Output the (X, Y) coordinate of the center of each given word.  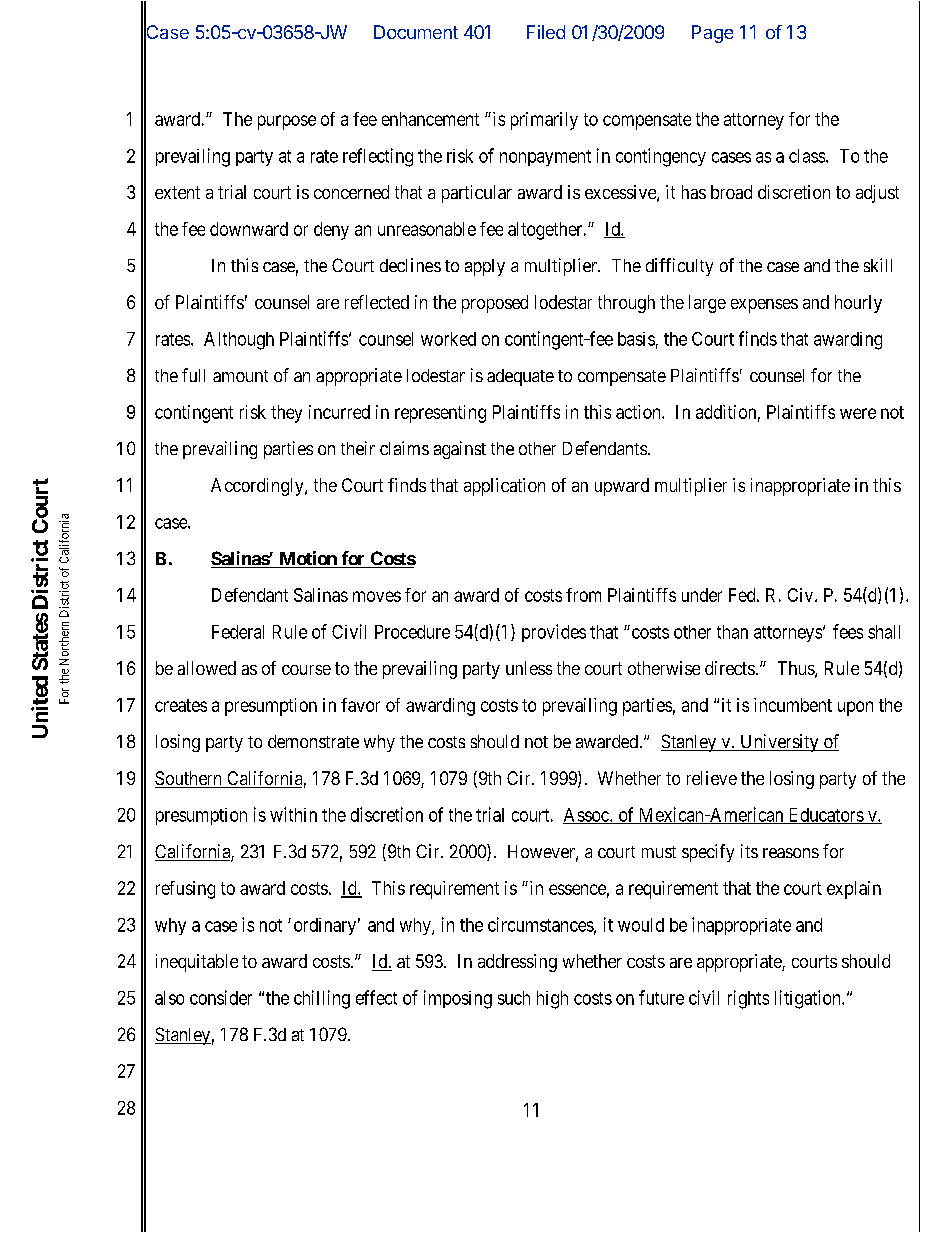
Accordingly (258, 487)
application (504, 487)
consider (221, 997)
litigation (809, 999)
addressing (517, 963)
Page (712, 34)
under (702, 595)
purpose (287, 122)
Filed (546, 32)
